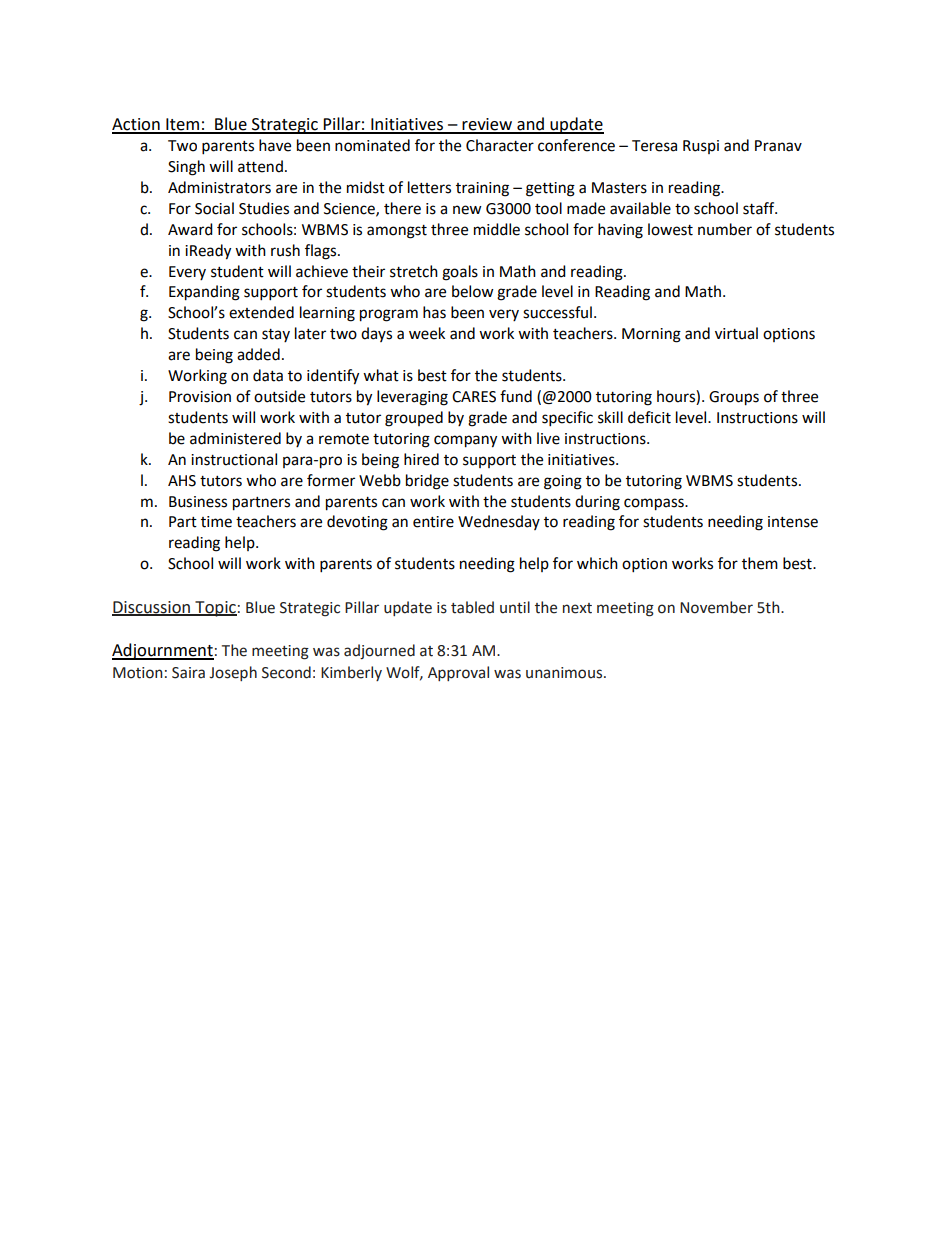 The width and height of the image is (952, 1233). I want to click on extended, so click(261, 312).
